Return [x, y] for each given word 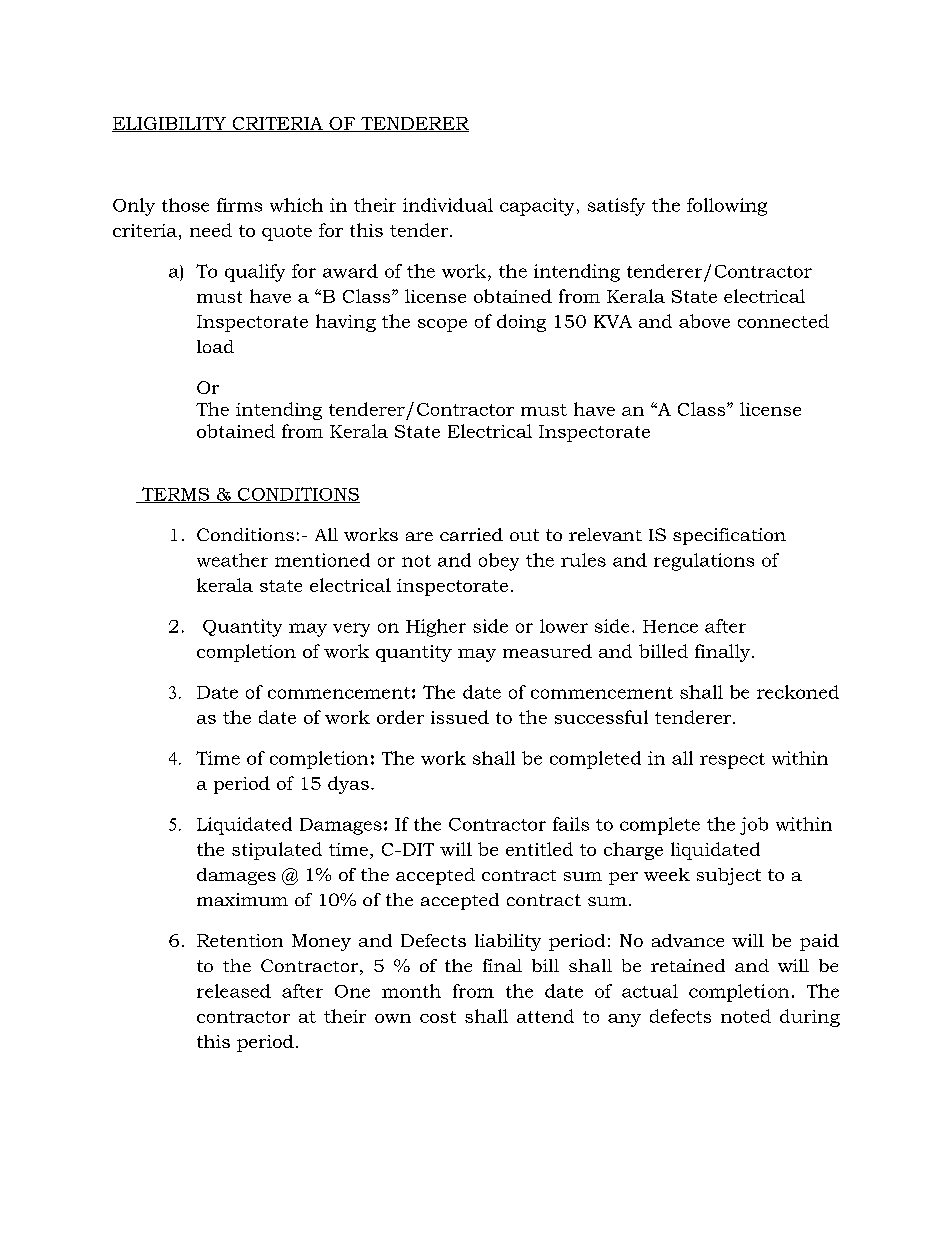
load [215, 346]
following [727, 207]
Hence [670, 626]
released [234, 991]
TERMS [175, 495]
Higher [436, 628]
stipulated [277, 851]
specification [729, 536]
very [351, 630]
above [704, 321]
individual [448, 205]
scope [442, 325]
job [754, 826]
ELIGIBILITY [170, 124]
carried [471, 534]
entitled [539, 849]
